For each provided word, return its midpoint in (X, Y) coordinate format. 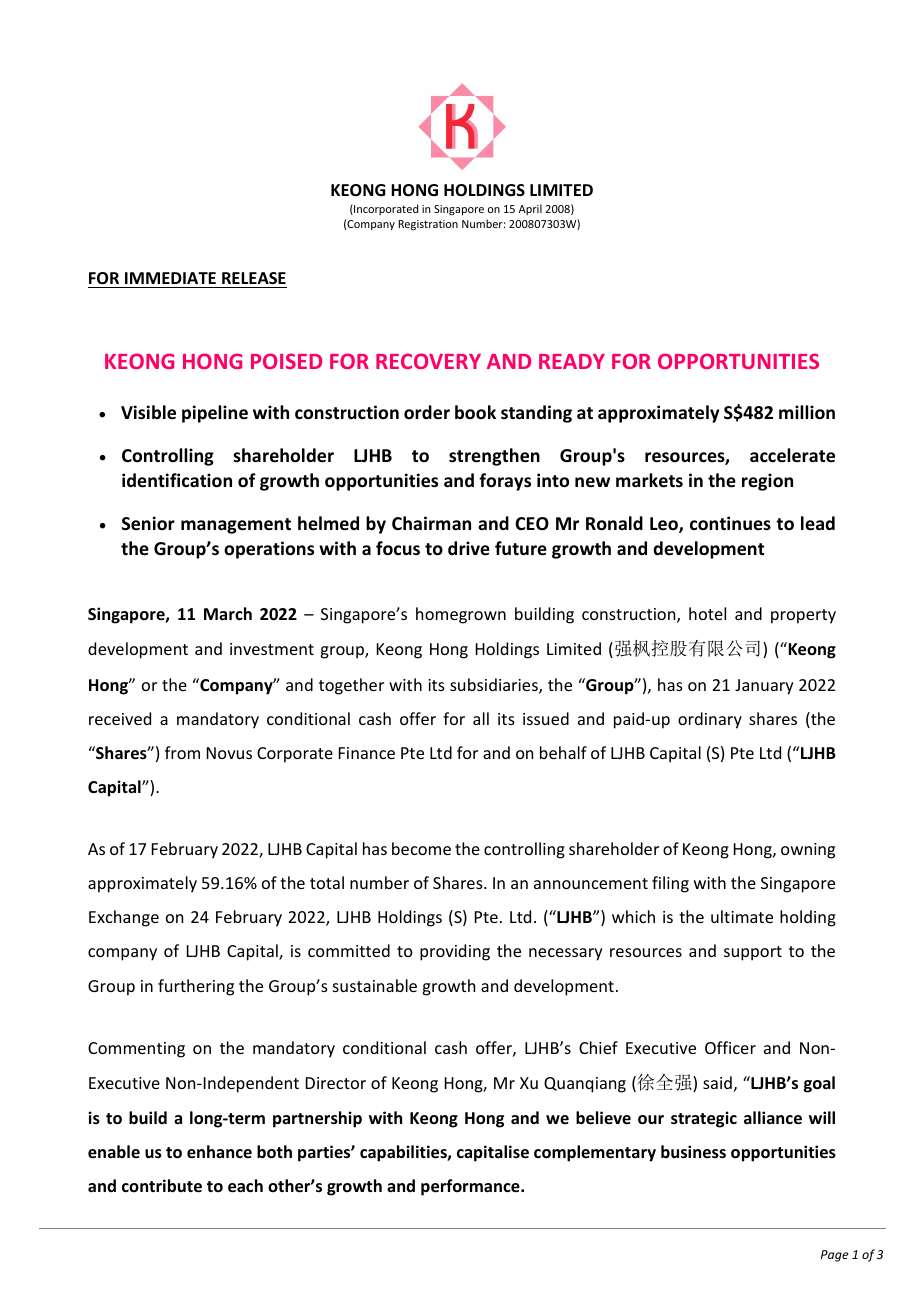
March (228, 613)
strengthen (494, 457)
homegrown (461, 615)
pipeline (215, 414)
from (182, 752)
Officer (730, 1047)
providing (455, 952)
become (421, 848)
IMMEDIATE (170, 278)
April (530, 209)
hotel (707, 613)
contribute (162, 1186)
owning (808, 851)
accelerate (792, 455)
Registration (428, 225)
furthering (196, 987)
